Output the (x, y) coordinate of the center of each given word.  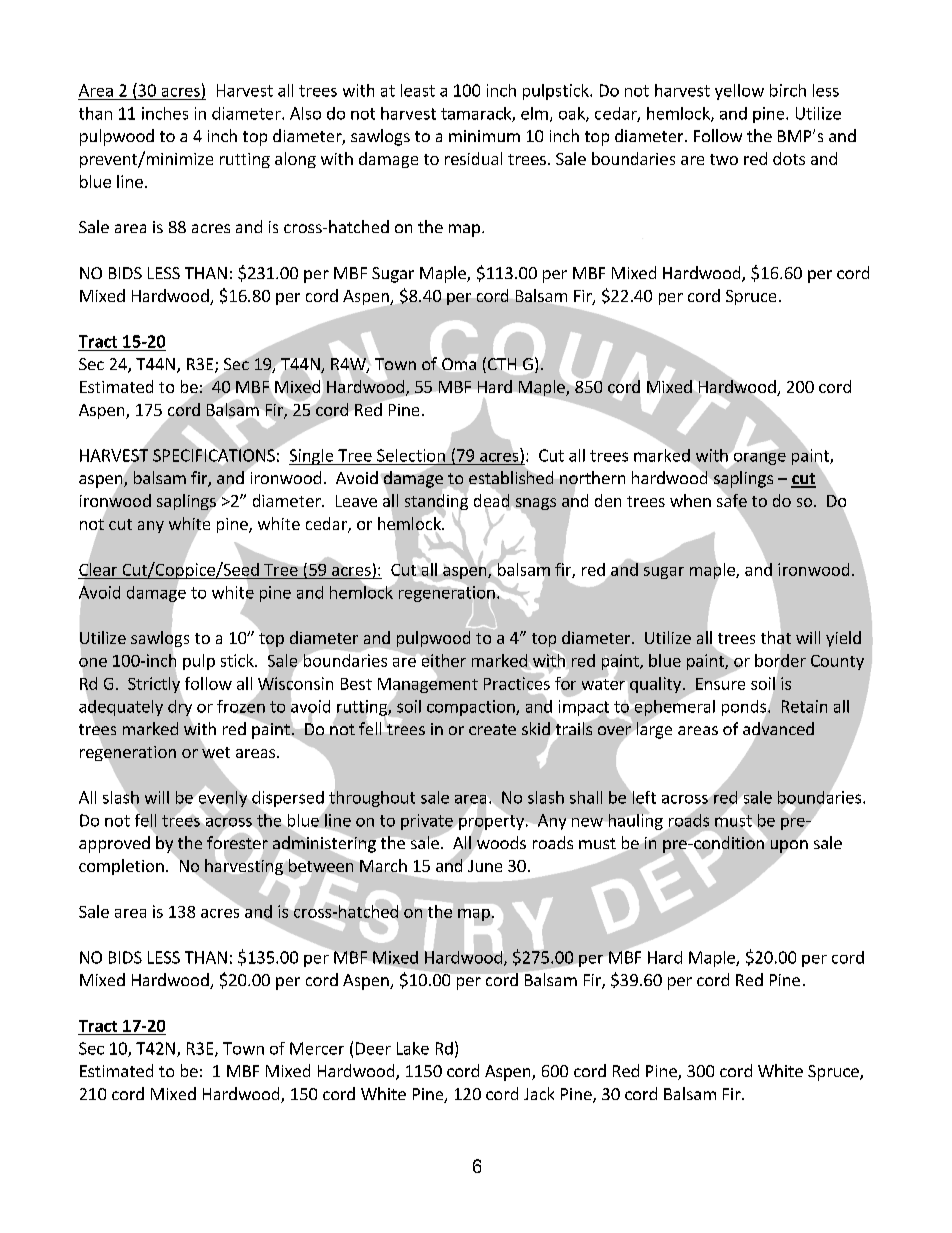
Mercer (317, 1048)
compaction (472, 708)
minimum (484, 136)
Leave (356, 501)
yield (843, 639)
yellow (739, 92)
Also (305, 113)
